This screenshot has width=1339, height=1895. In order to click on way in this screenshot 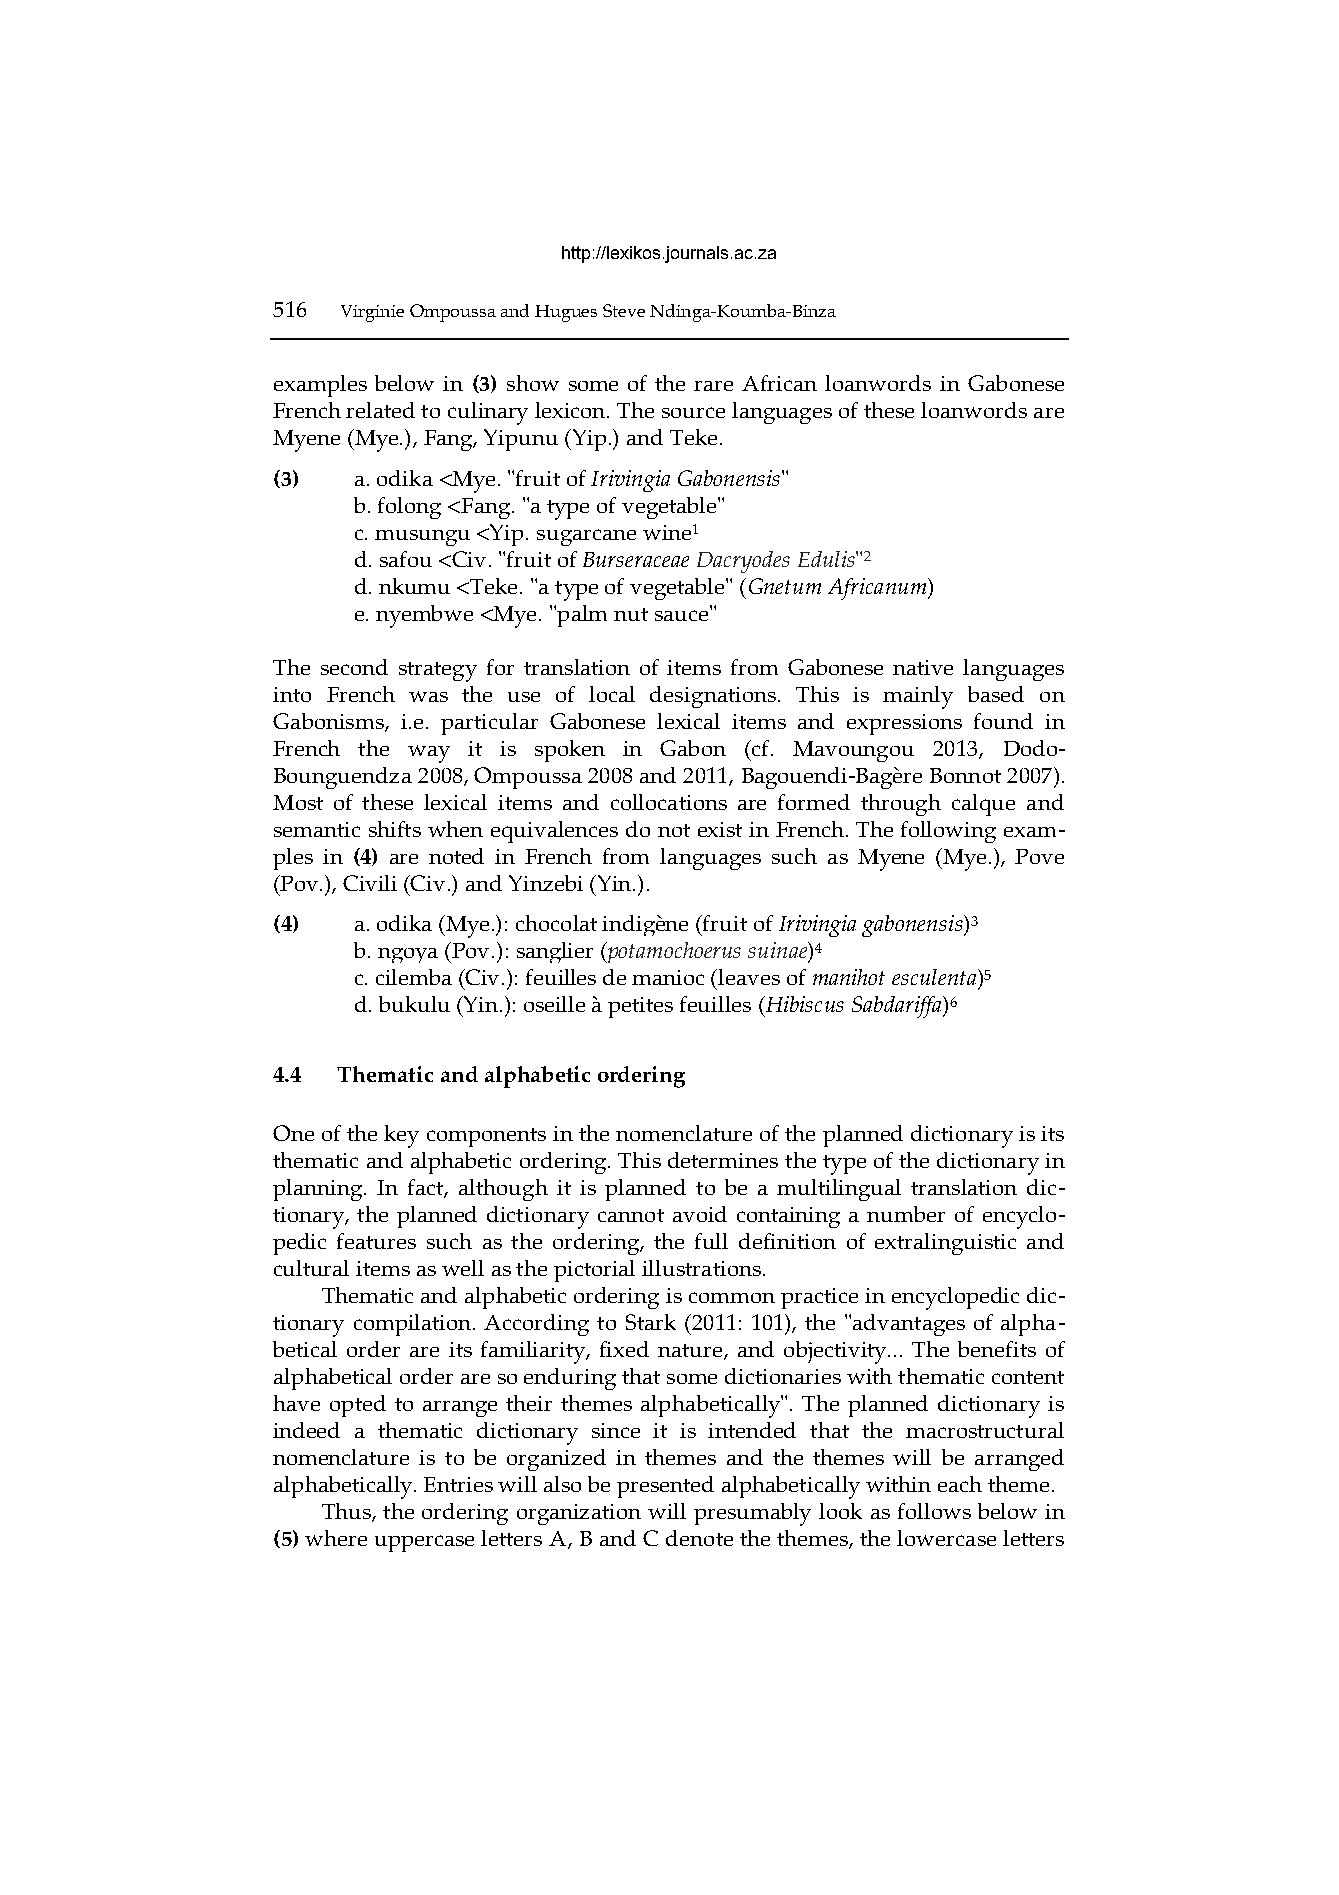, I will do `click(429, 754)`.
